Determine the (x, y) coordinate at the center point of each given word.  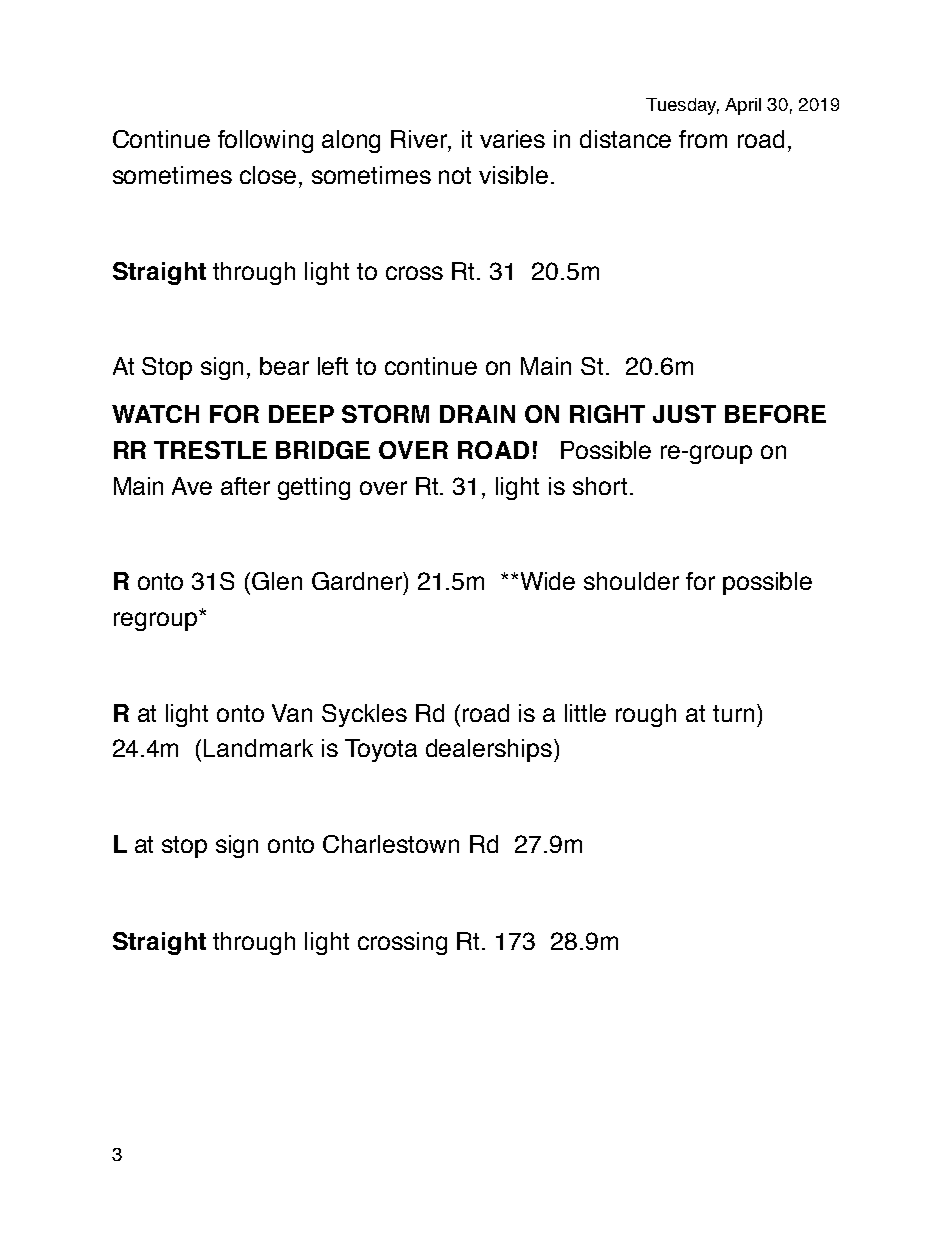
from (703, 139)
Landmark (258, 748)
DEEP (301, 414)
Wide (548, 581)
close (268, 175)
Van (292, 713)
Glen (277, 581)
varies (512, 139)
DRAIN (477, 414)
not (455, 175)
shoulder (631, 581)
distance (625, 139)
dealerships (489, 750)
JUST (684, 414)
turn (733, 713)
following (265, 141)
